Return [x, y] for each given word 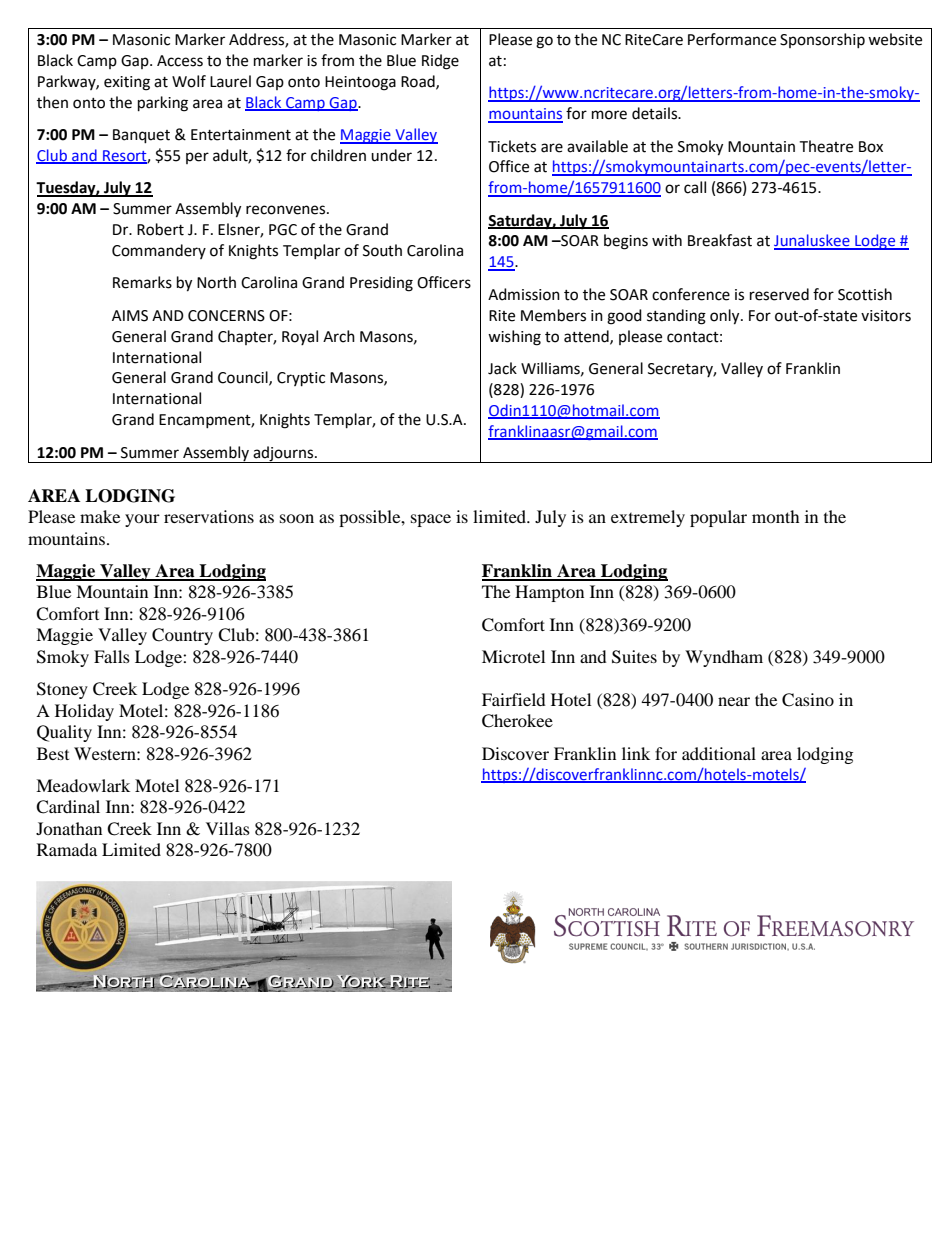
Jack [502, 368]
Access [180, 61]
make [100, 516]
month [776, 516]
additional [719, 753]
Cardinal [68, 807]
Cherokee [517, 721]
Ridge [440, 62]
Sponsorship [822, 40]
